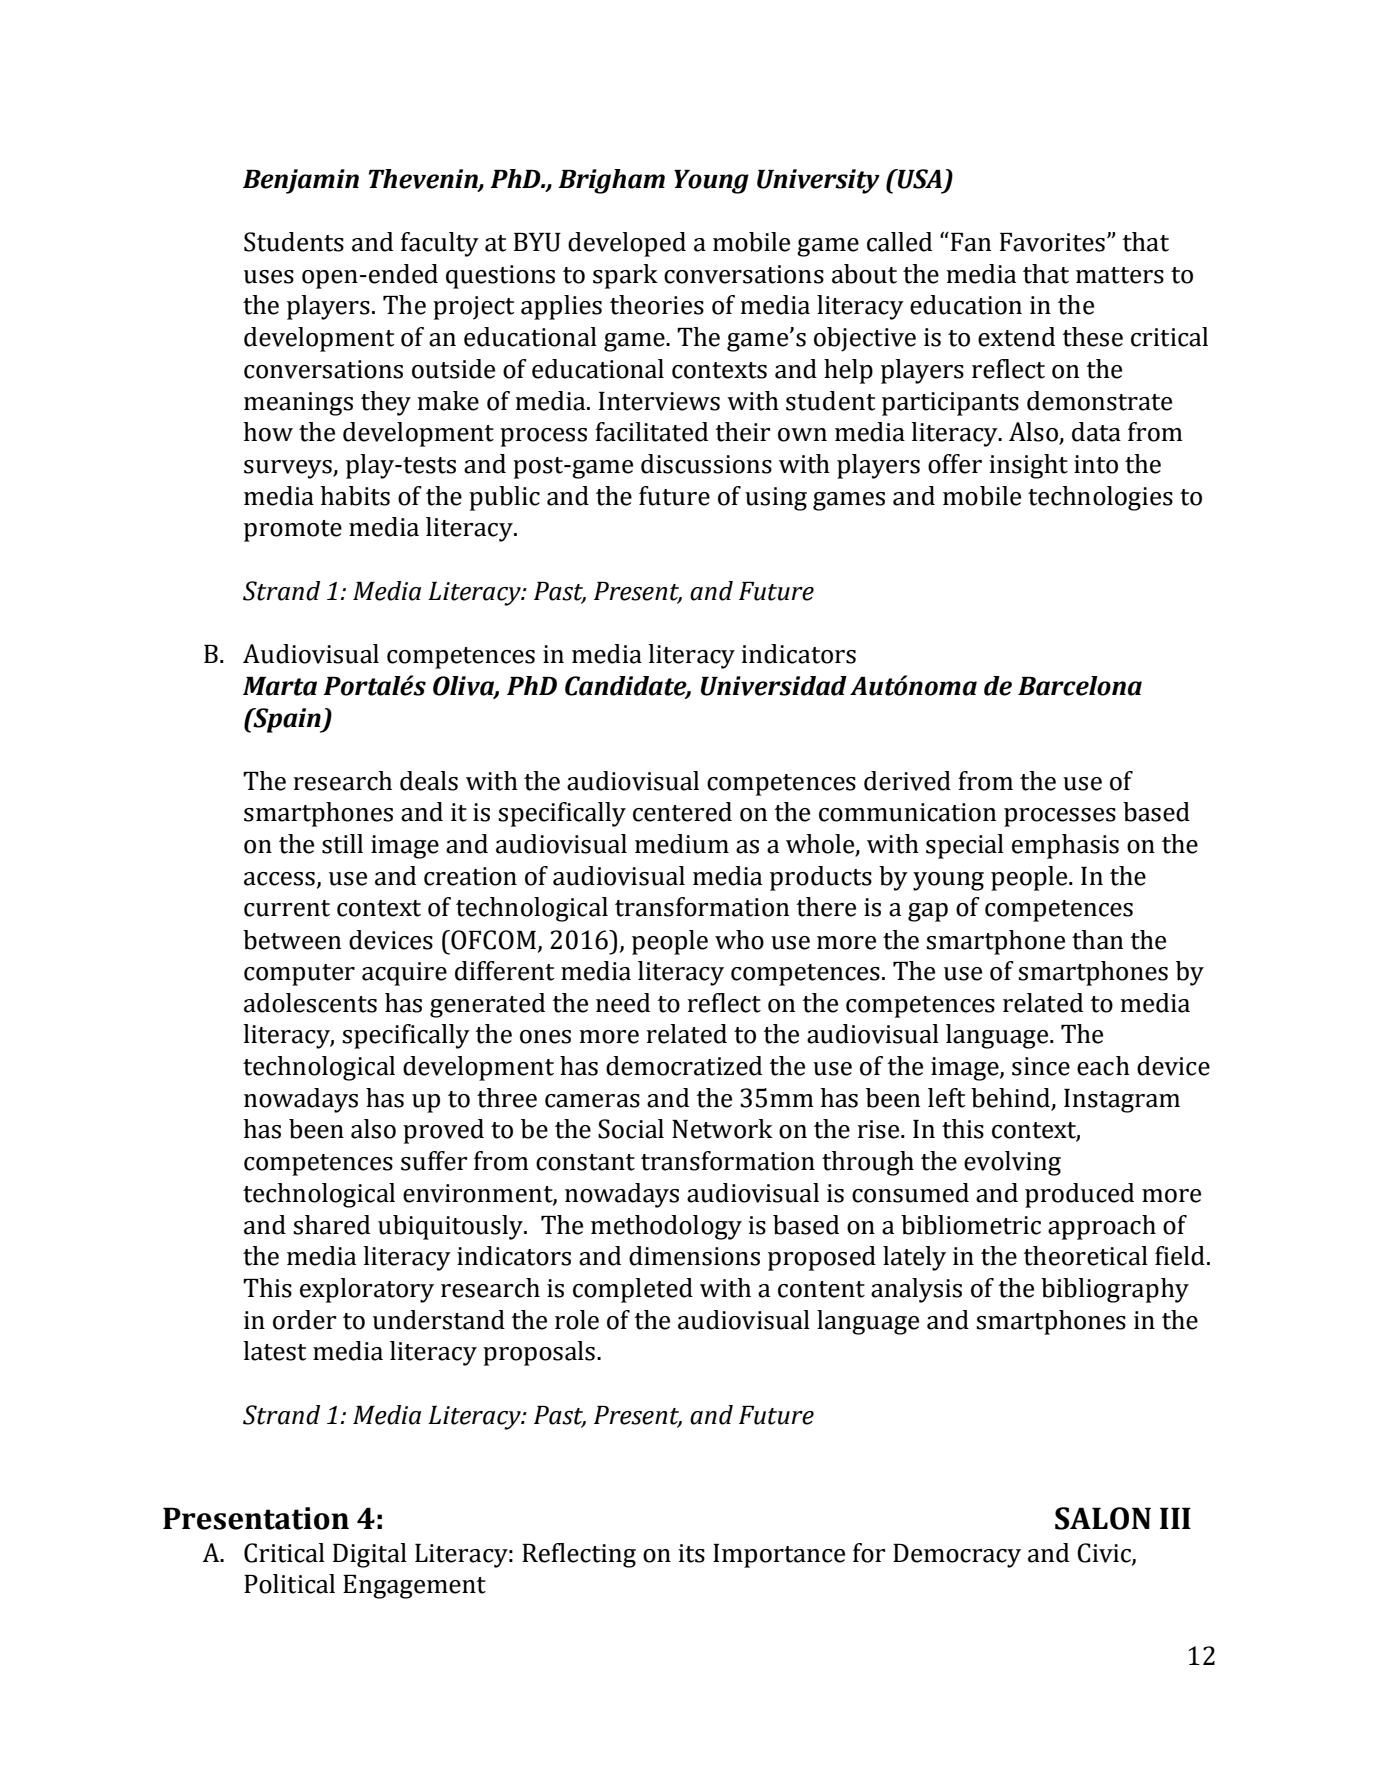 The height and width of the screenshot is (1784, 1378). What do you see at coordinates (1052, 242) in the screenshot?
I see `Favorites` at bounding box center [1052, 242].
